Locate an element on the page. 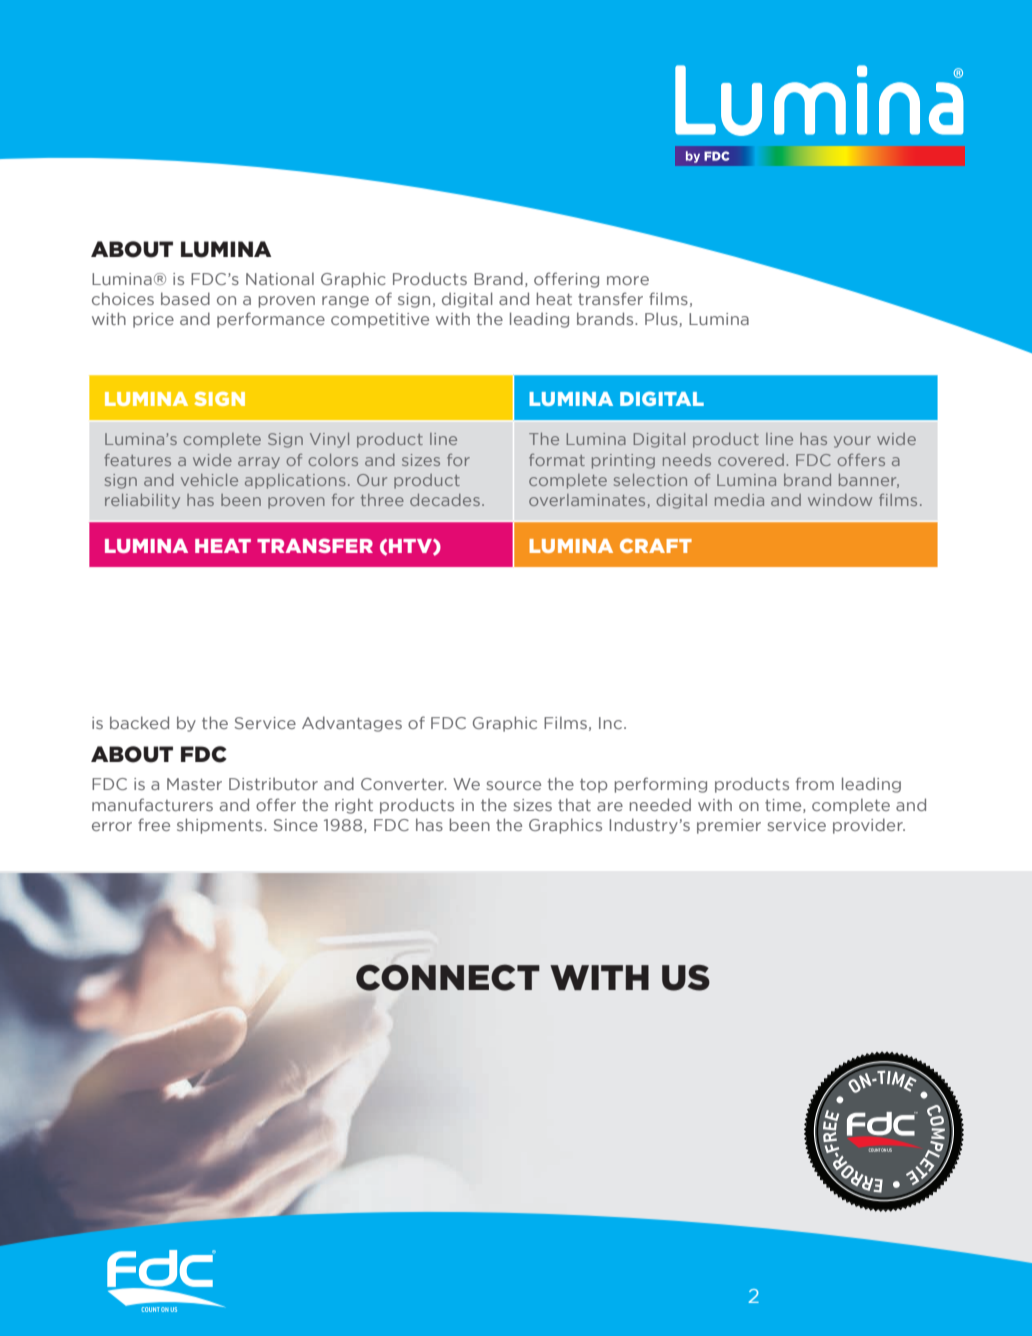 Image resolution: width=1032 pixels, height=1336 pixels. competitive is located at coordinates (380, 320).
